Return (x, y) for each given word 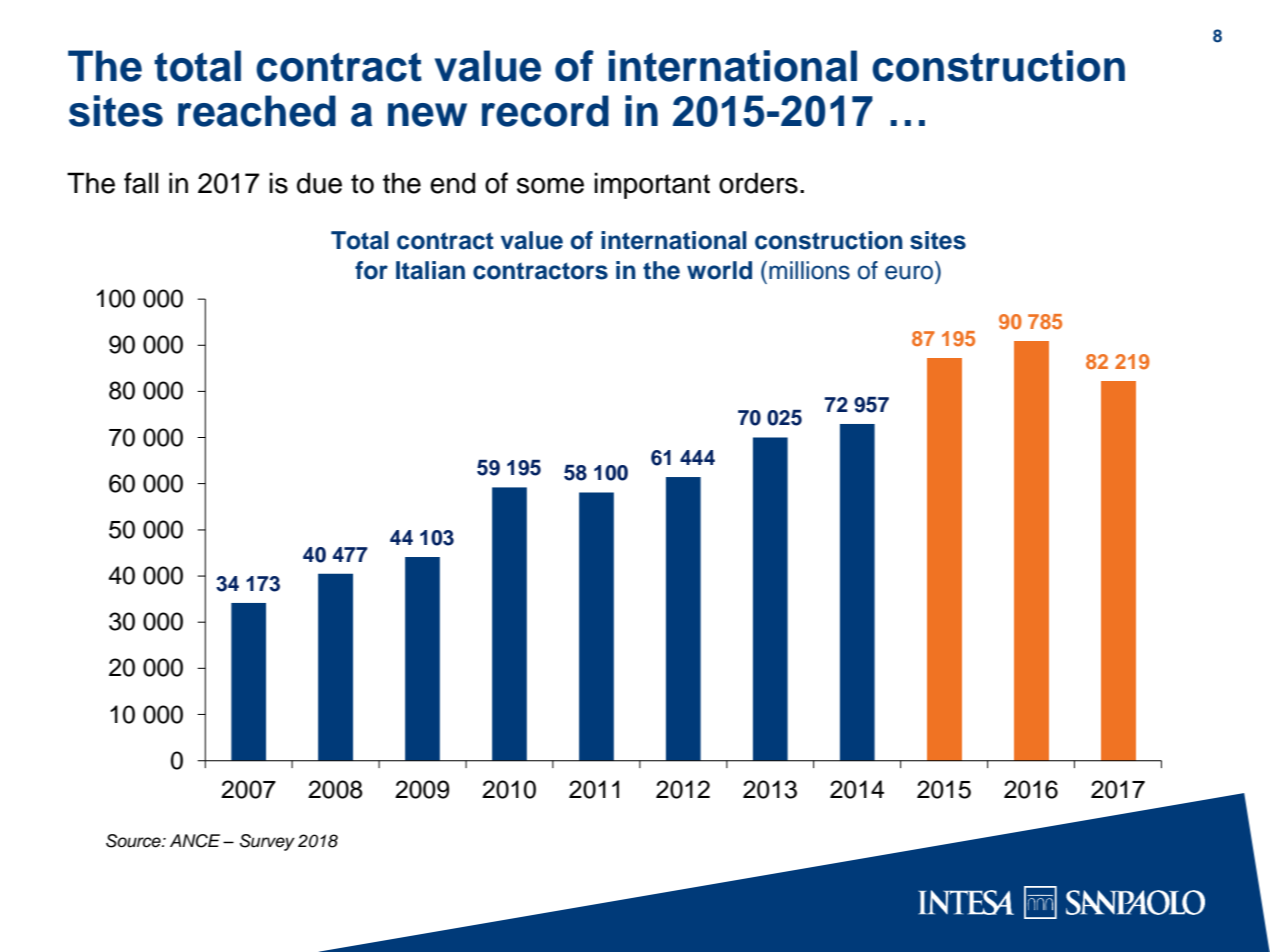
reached (257, 111)
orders (758, 183)
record (545, 111)
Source (134, 841)
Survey (267, 842)
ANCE (195, 841)
